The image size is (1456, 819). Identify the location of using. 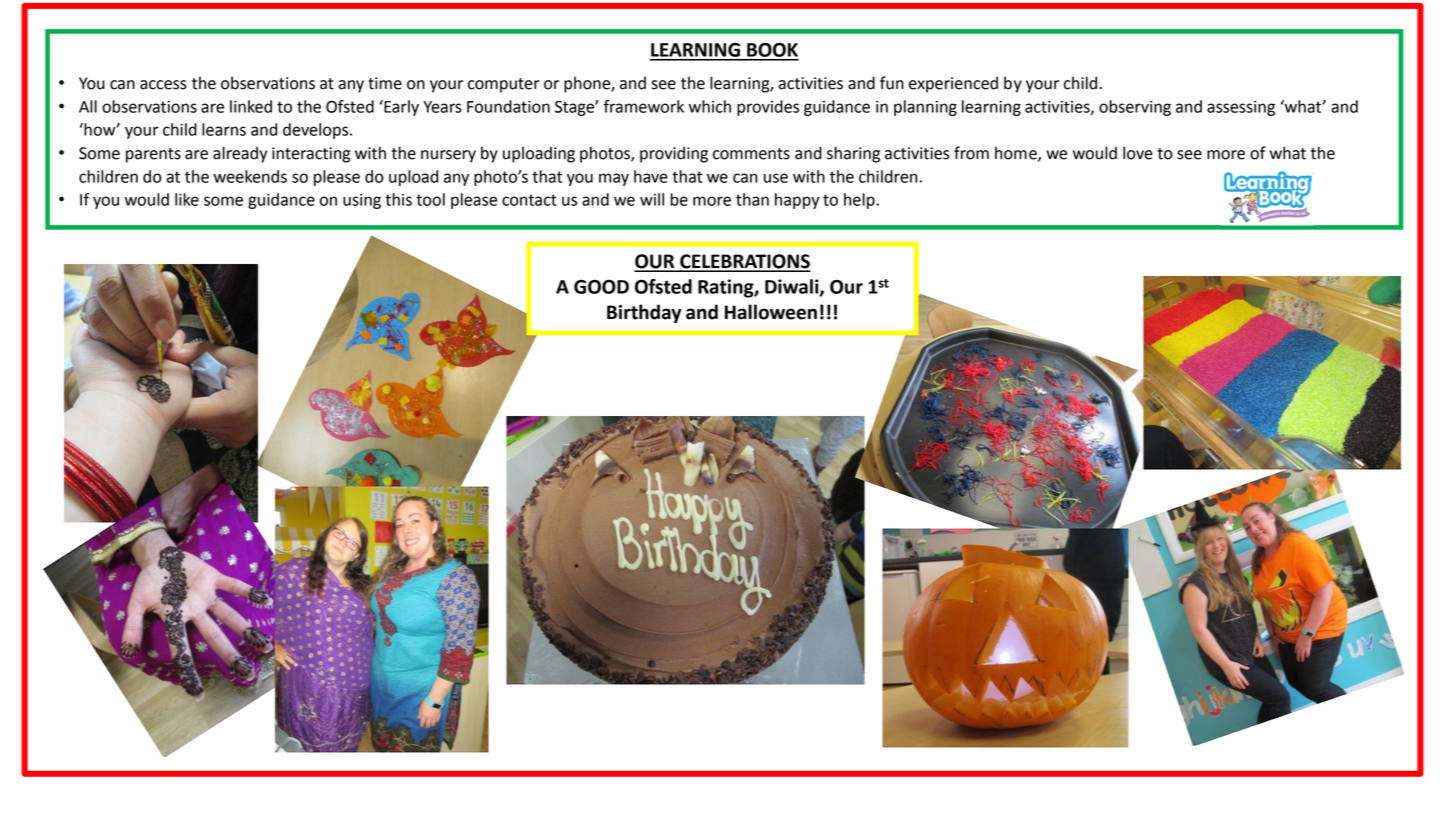
(362, 201).
